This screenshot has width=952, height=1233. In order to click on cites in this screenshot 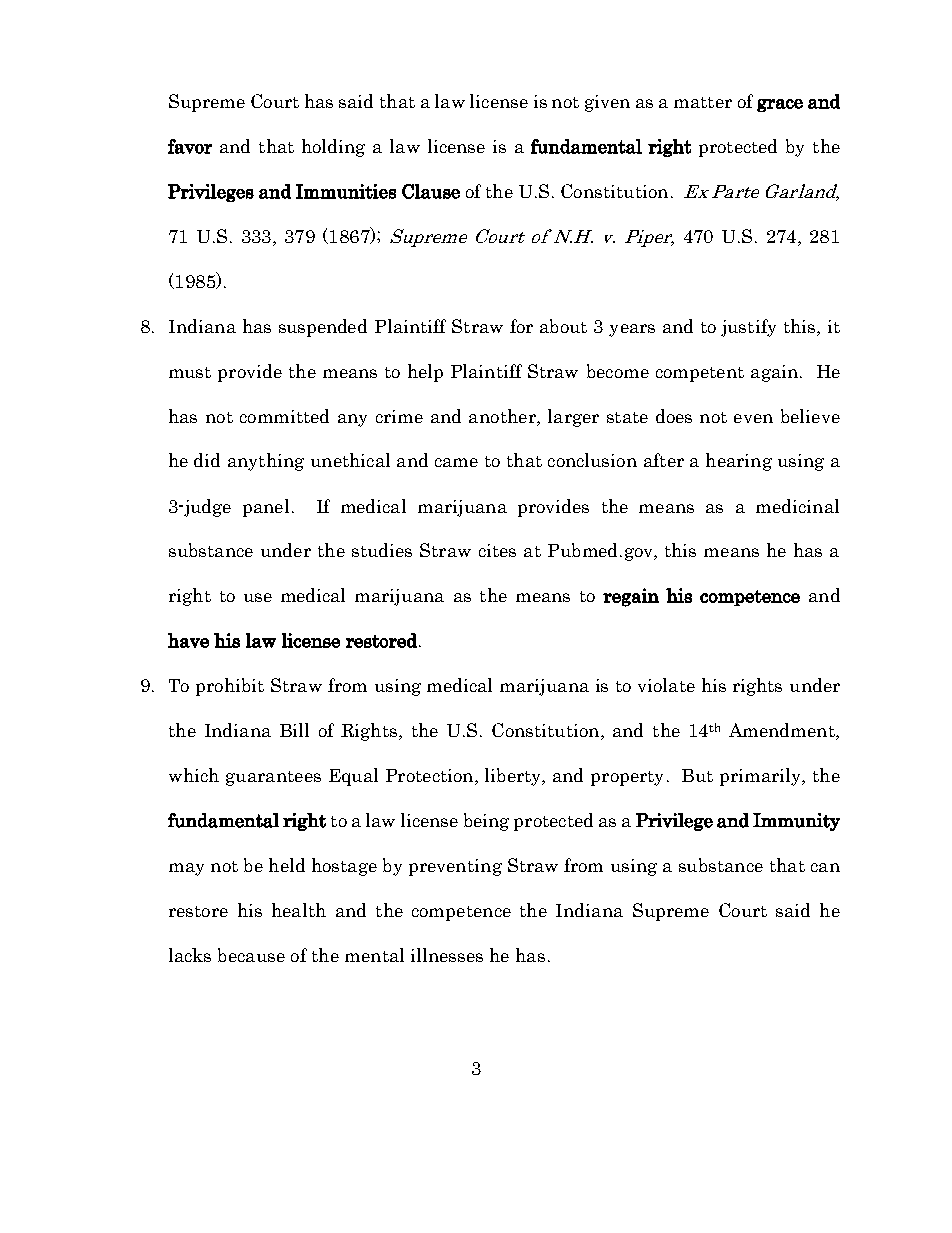, I will do `click(497, 550)`.
